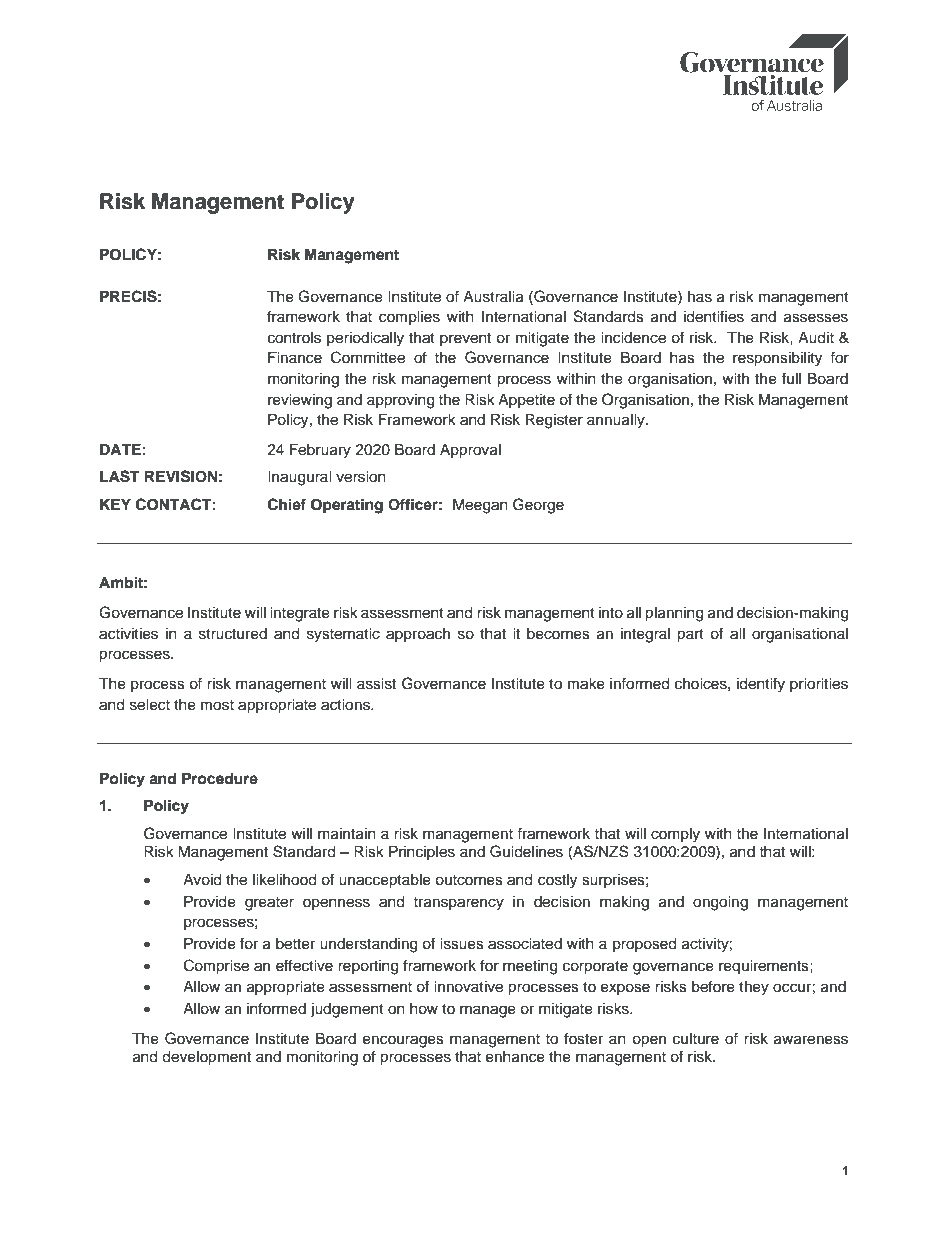 The image size is (952, 1233). I want to click on controls, so click(294, 338).
